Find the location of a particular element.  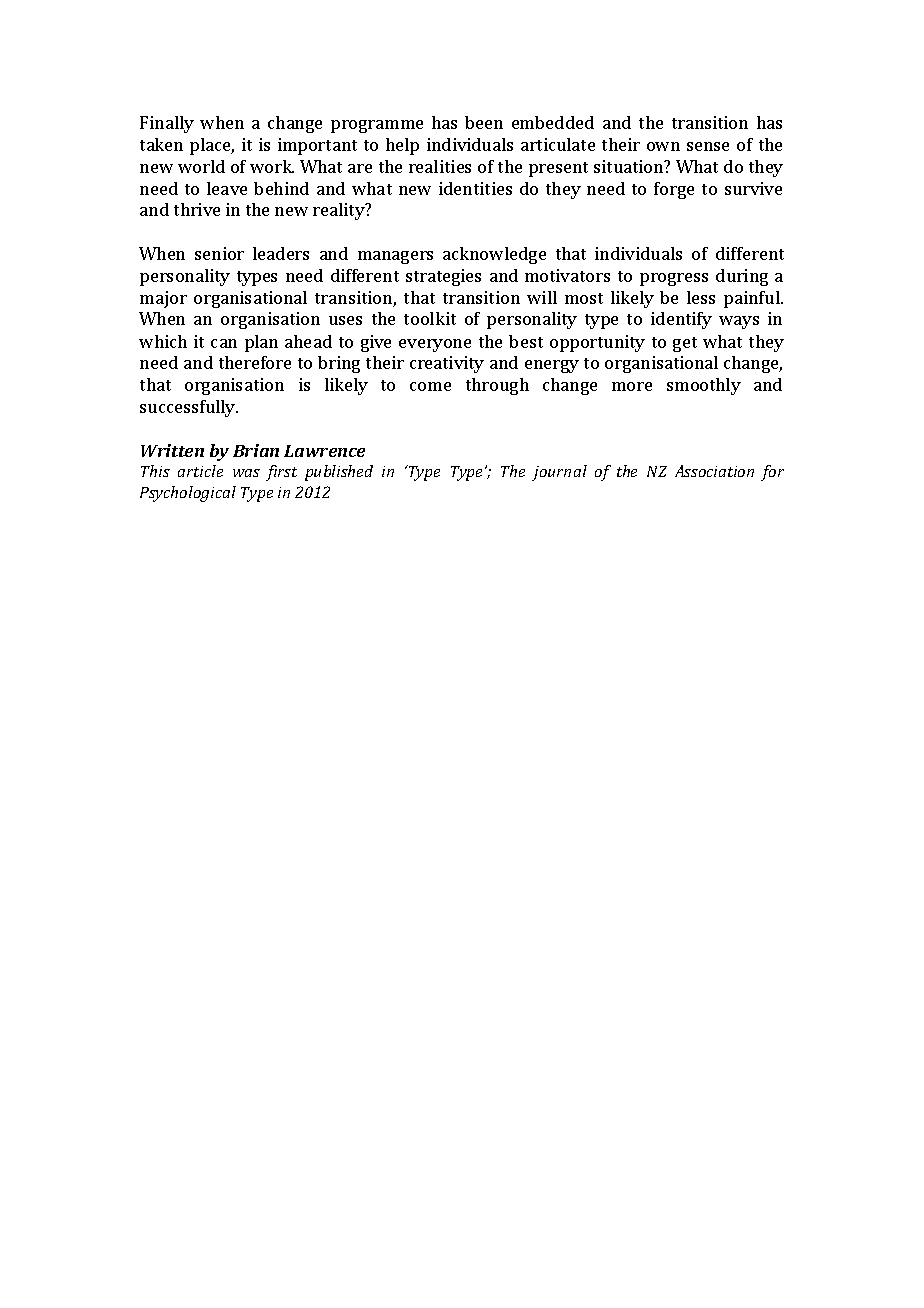

was is located at coordinates (246, 473).
